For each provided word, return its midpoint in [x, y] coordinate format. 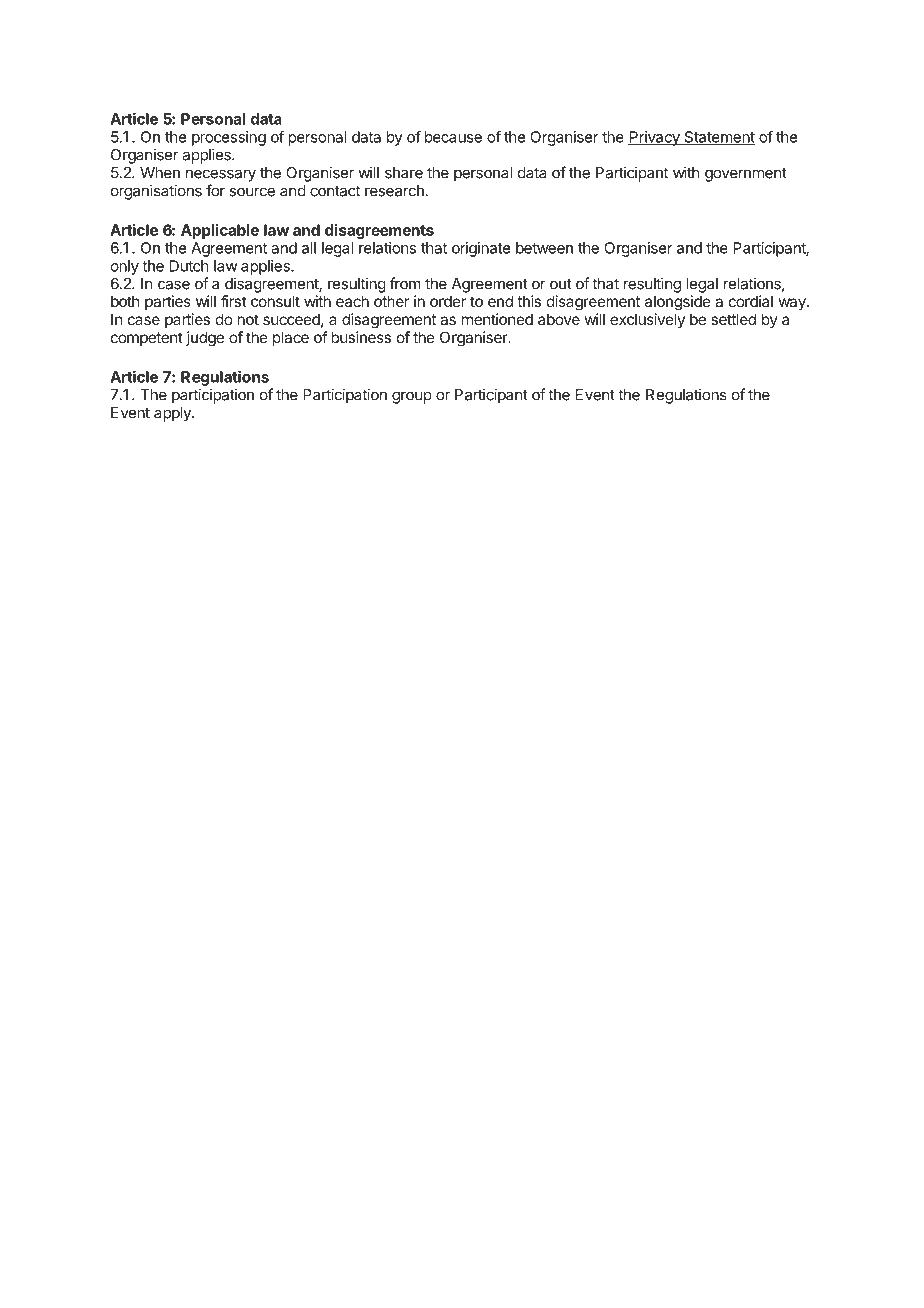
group [412, 397]
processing [229, 138]
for [215, 190]
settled [733, 319]
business [361, 337]
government [746, 175]
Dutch [189, 266]
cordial [751, 301]
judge [205, 339]
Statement [718, 138]
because [453, 137]
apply [173, 414]
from [405, 283]
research [394, 191]
